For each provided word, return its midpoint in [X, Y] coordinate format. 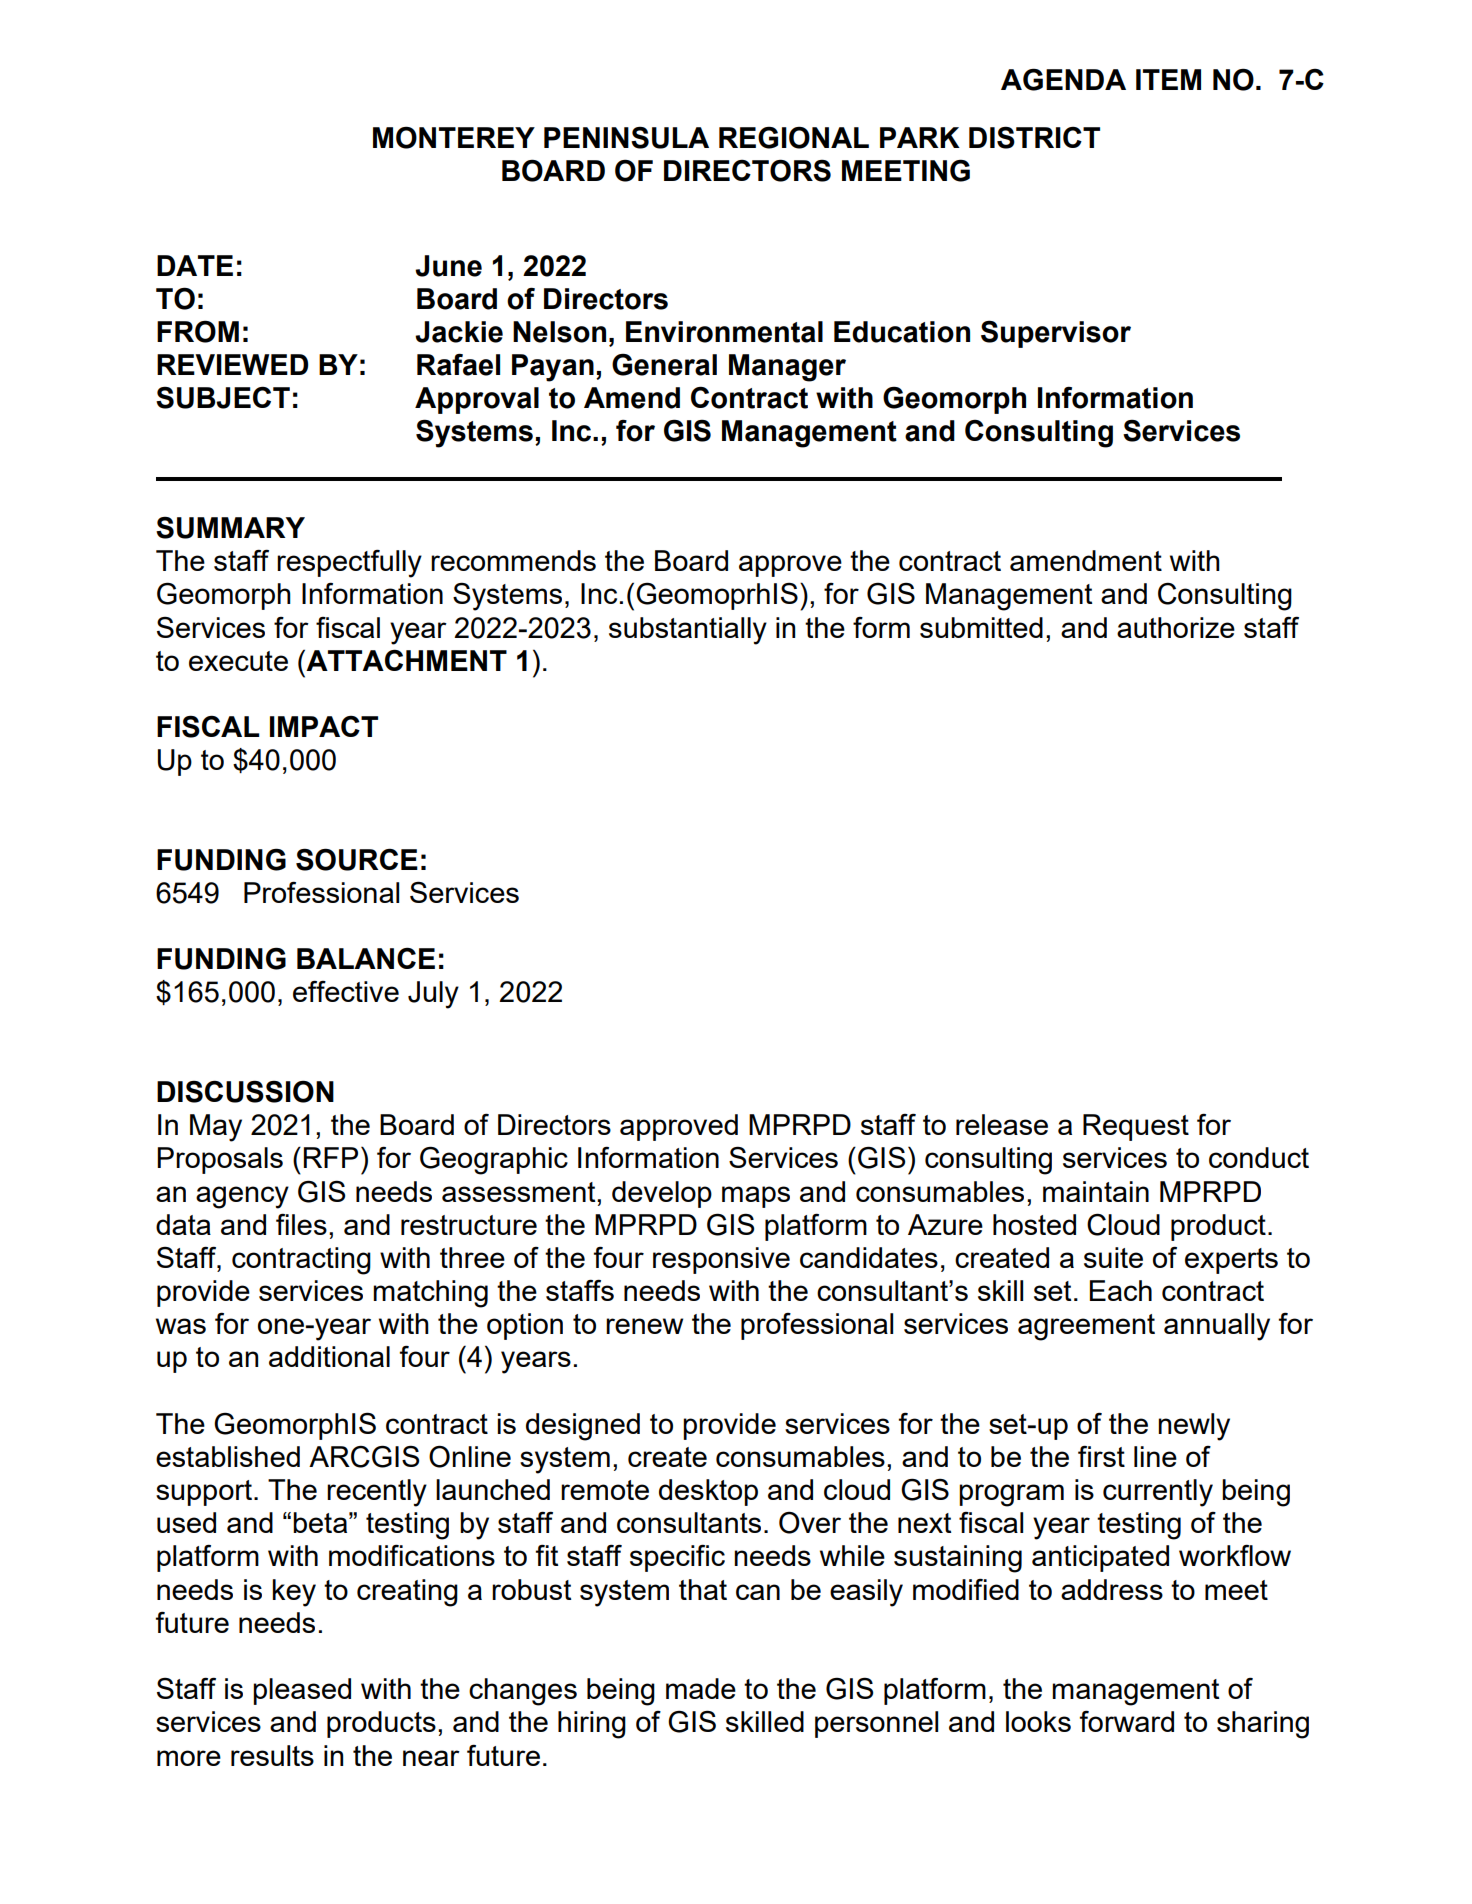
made [701, 1688]
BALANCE [366, 958]
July [433, 995]
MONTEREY [454, 137]
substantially [688, 631]
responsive [721, 1260]
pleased [302, 1691]
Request [1136, 1127]
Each [1121, 1290]
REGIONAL [794, 137]
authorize [1176, 627]
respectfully [349, 564]
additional [329, 1356]
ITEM [1168, 79]
